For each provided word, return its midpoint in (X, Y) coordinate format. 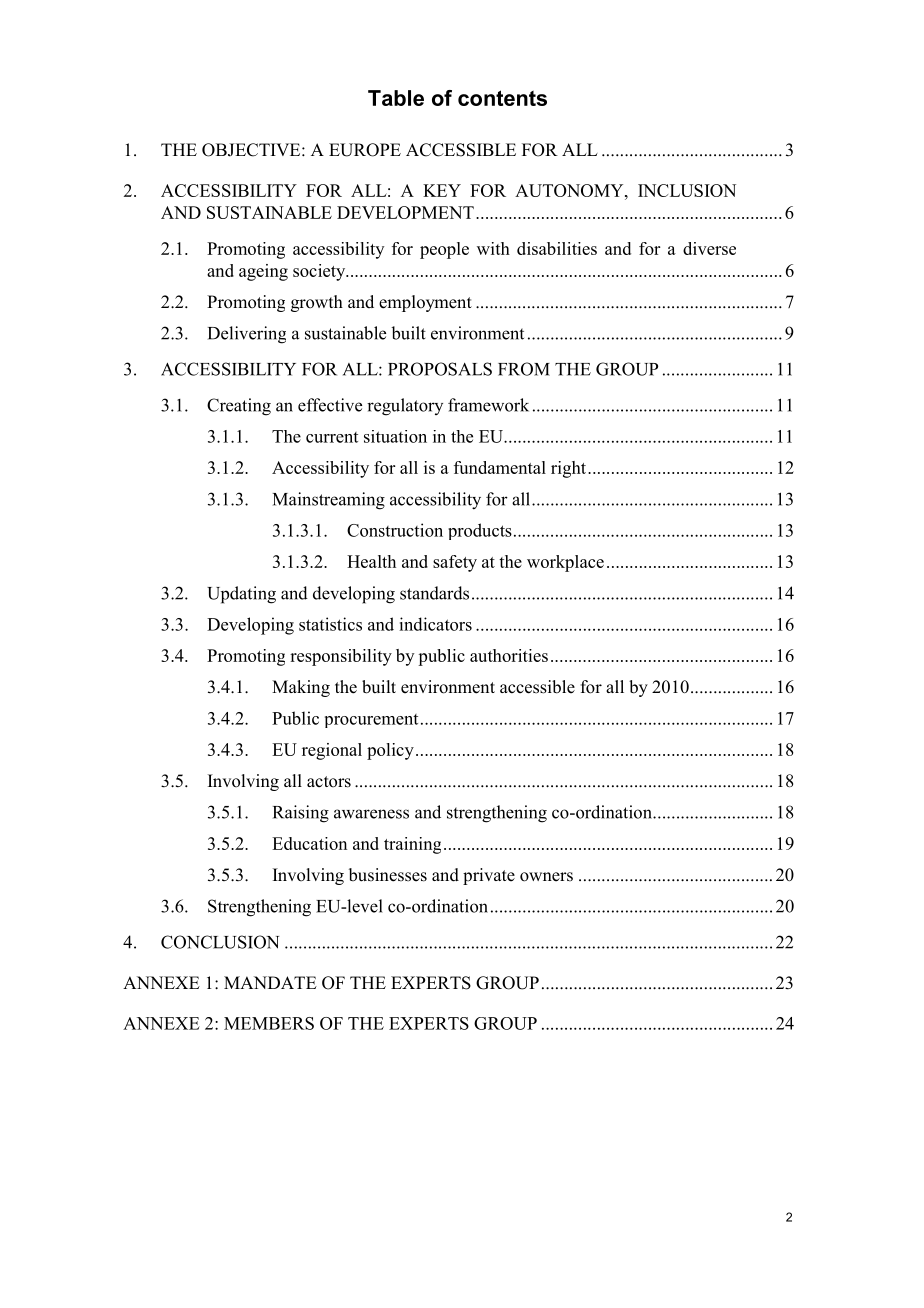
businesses (388, 875)
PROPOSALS (440, 369)
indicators (435, 624)
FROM (524, 369)
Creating (239, 407)
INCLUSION (687, 190)
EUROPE (365, 150)
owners (546, 877)
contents (502, 98)
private (489, 876)
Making (301, 688)
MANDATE (270, 982)
